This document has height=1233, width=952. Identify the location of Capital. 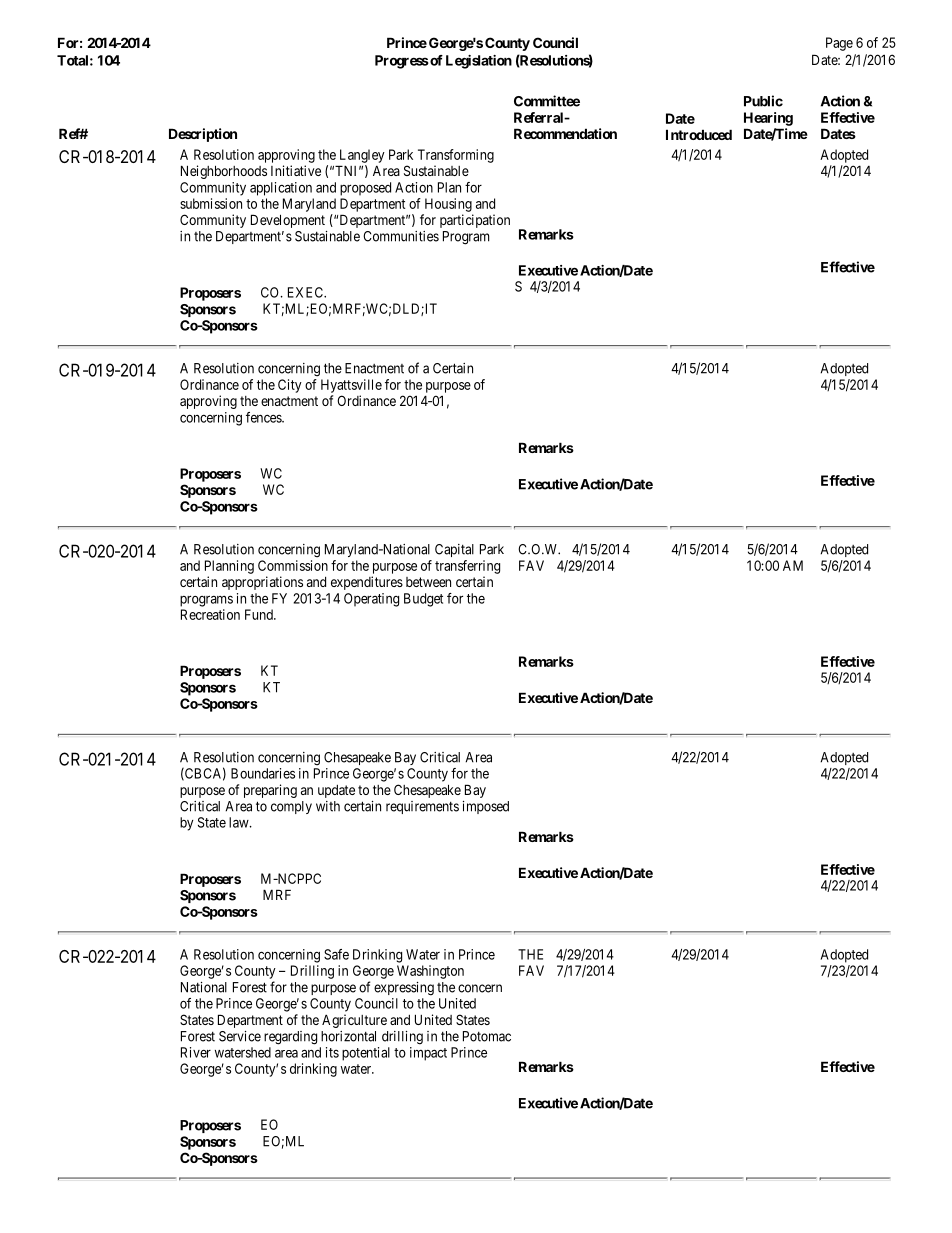
(454, 550).
